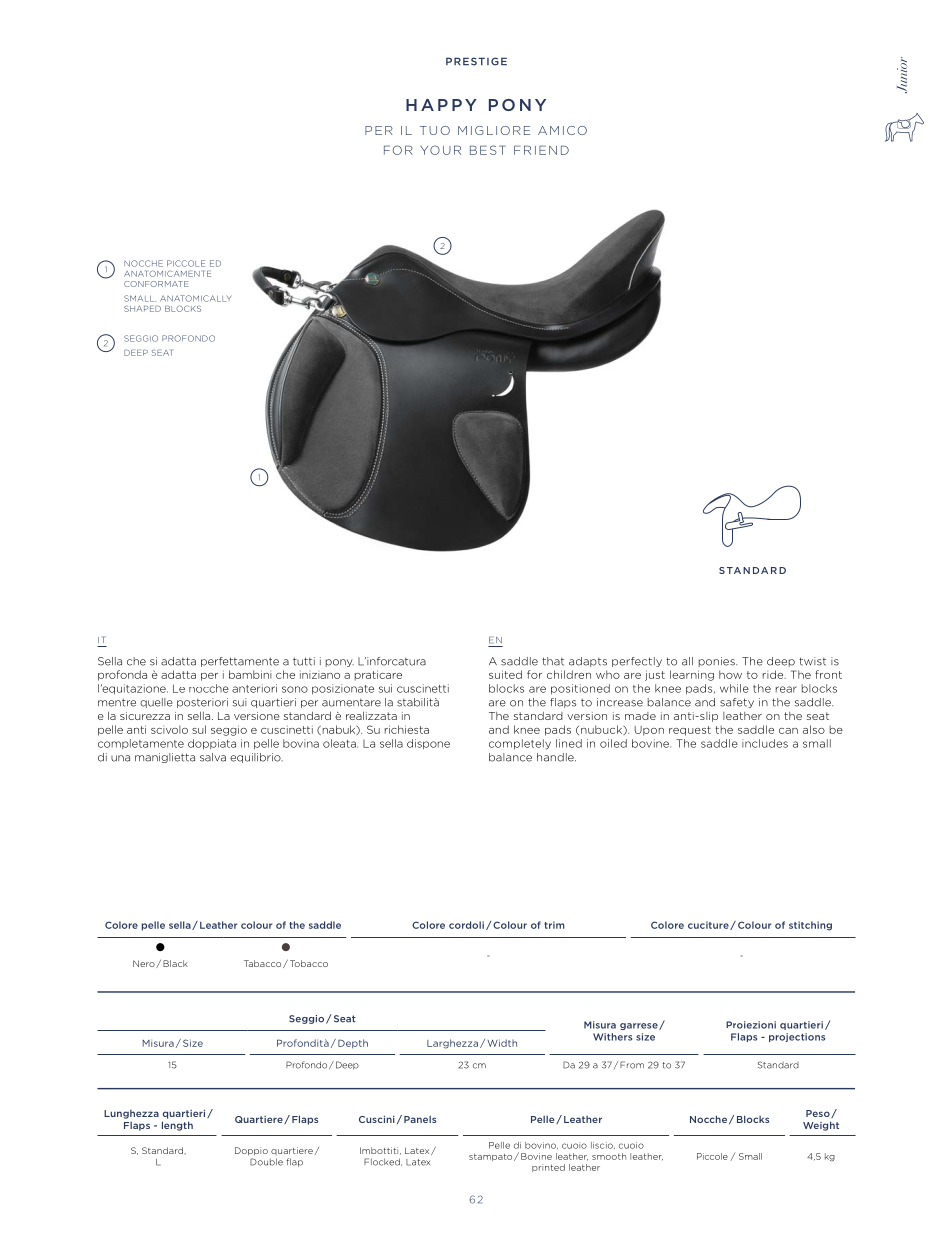 The width and height of the screenshot is (952, 1257). What do you see at coordinates (196, 298) in the screenshot?
I see `ANATOMICALLY` at bounding box center [196, 298].
